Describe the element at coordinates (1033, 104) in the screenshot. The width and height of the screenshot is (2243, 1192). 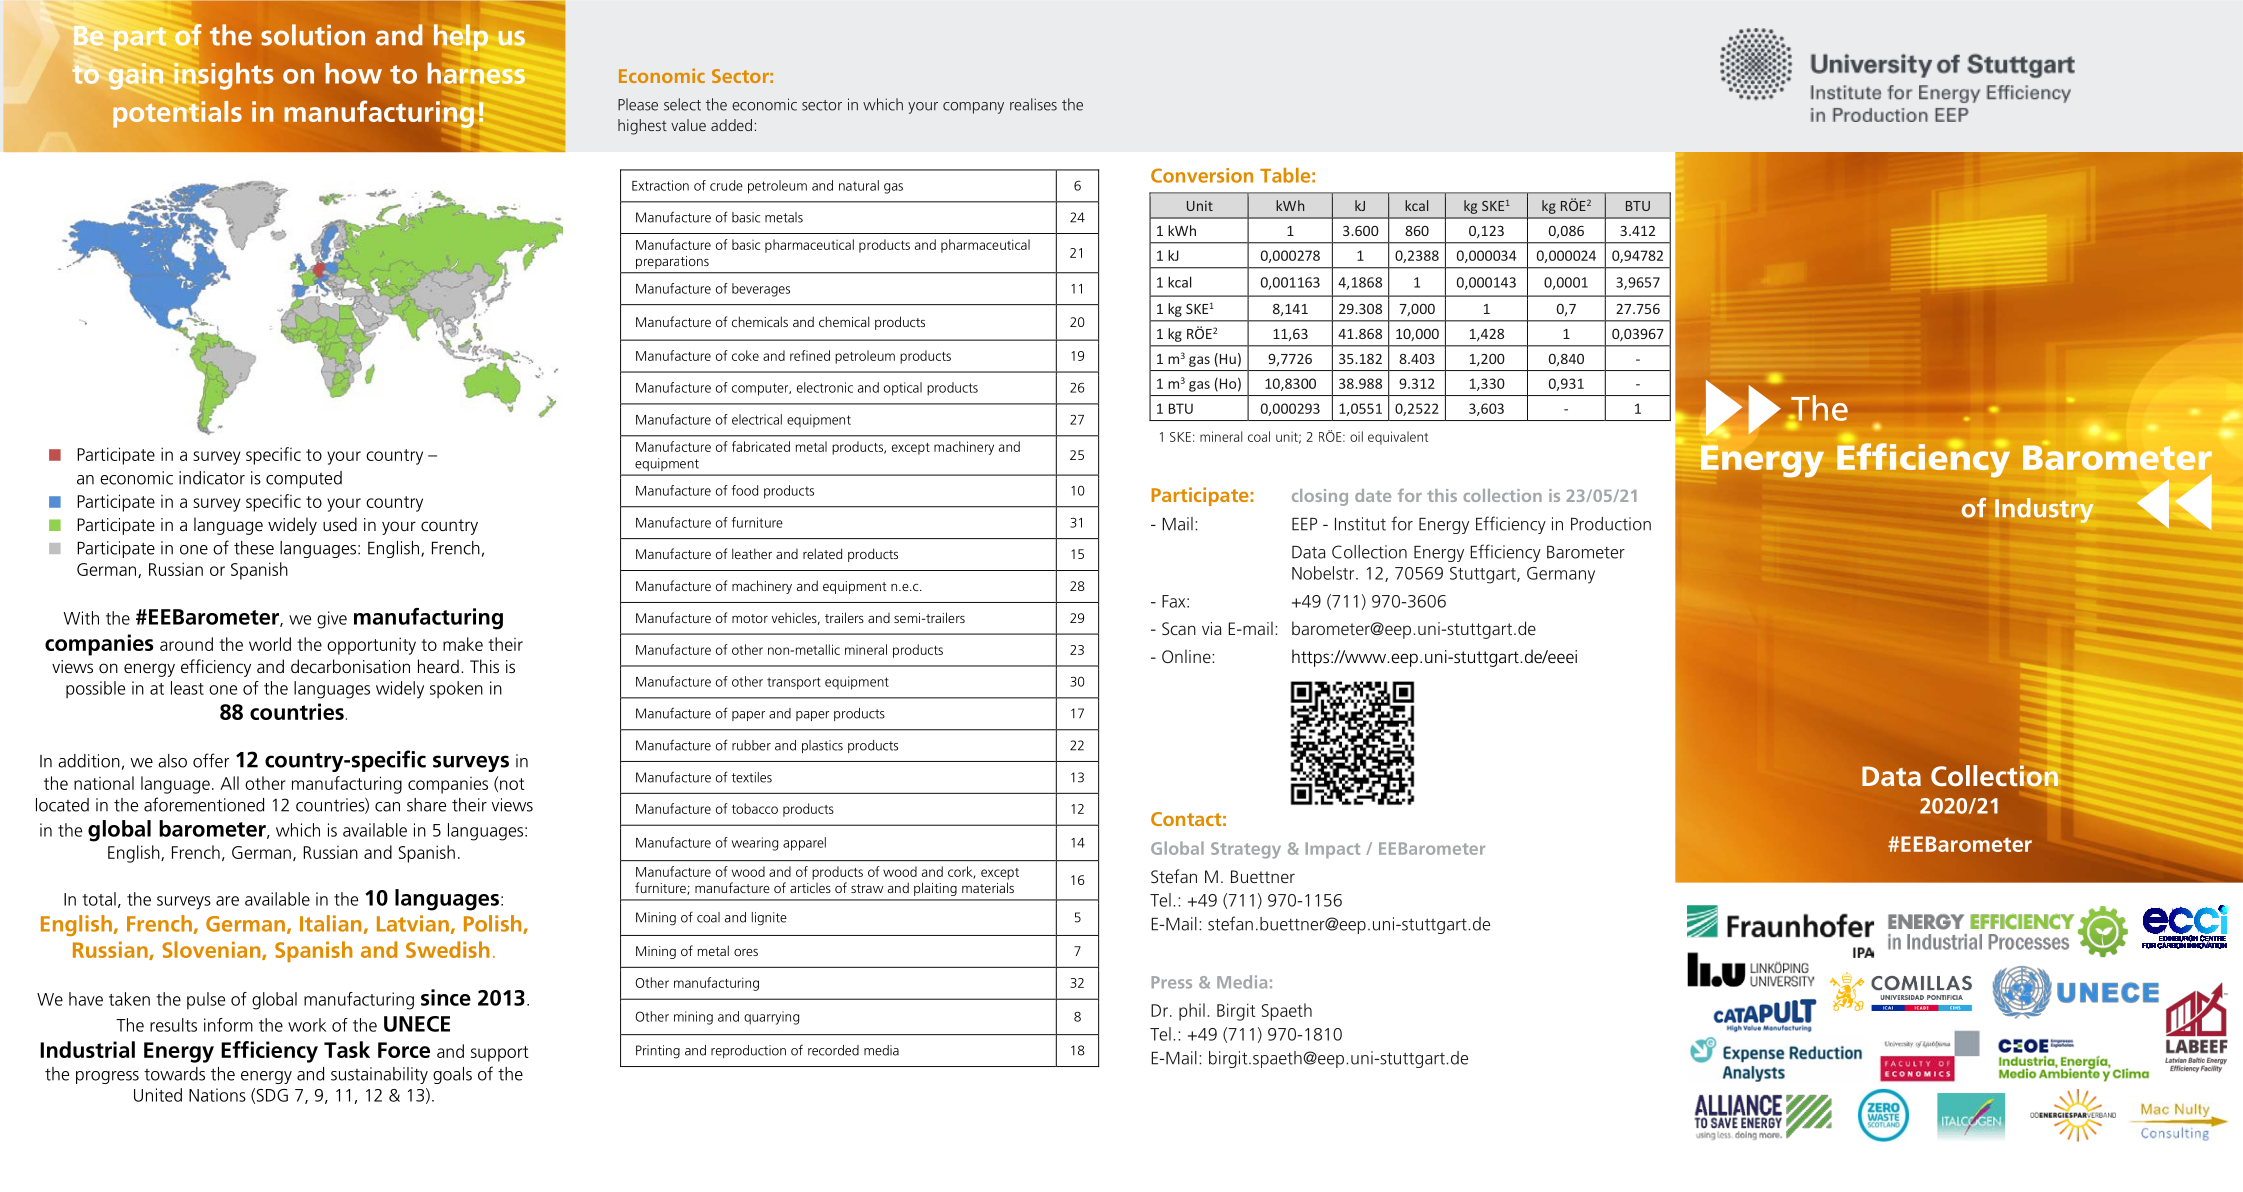
I see `realises` at that location.
